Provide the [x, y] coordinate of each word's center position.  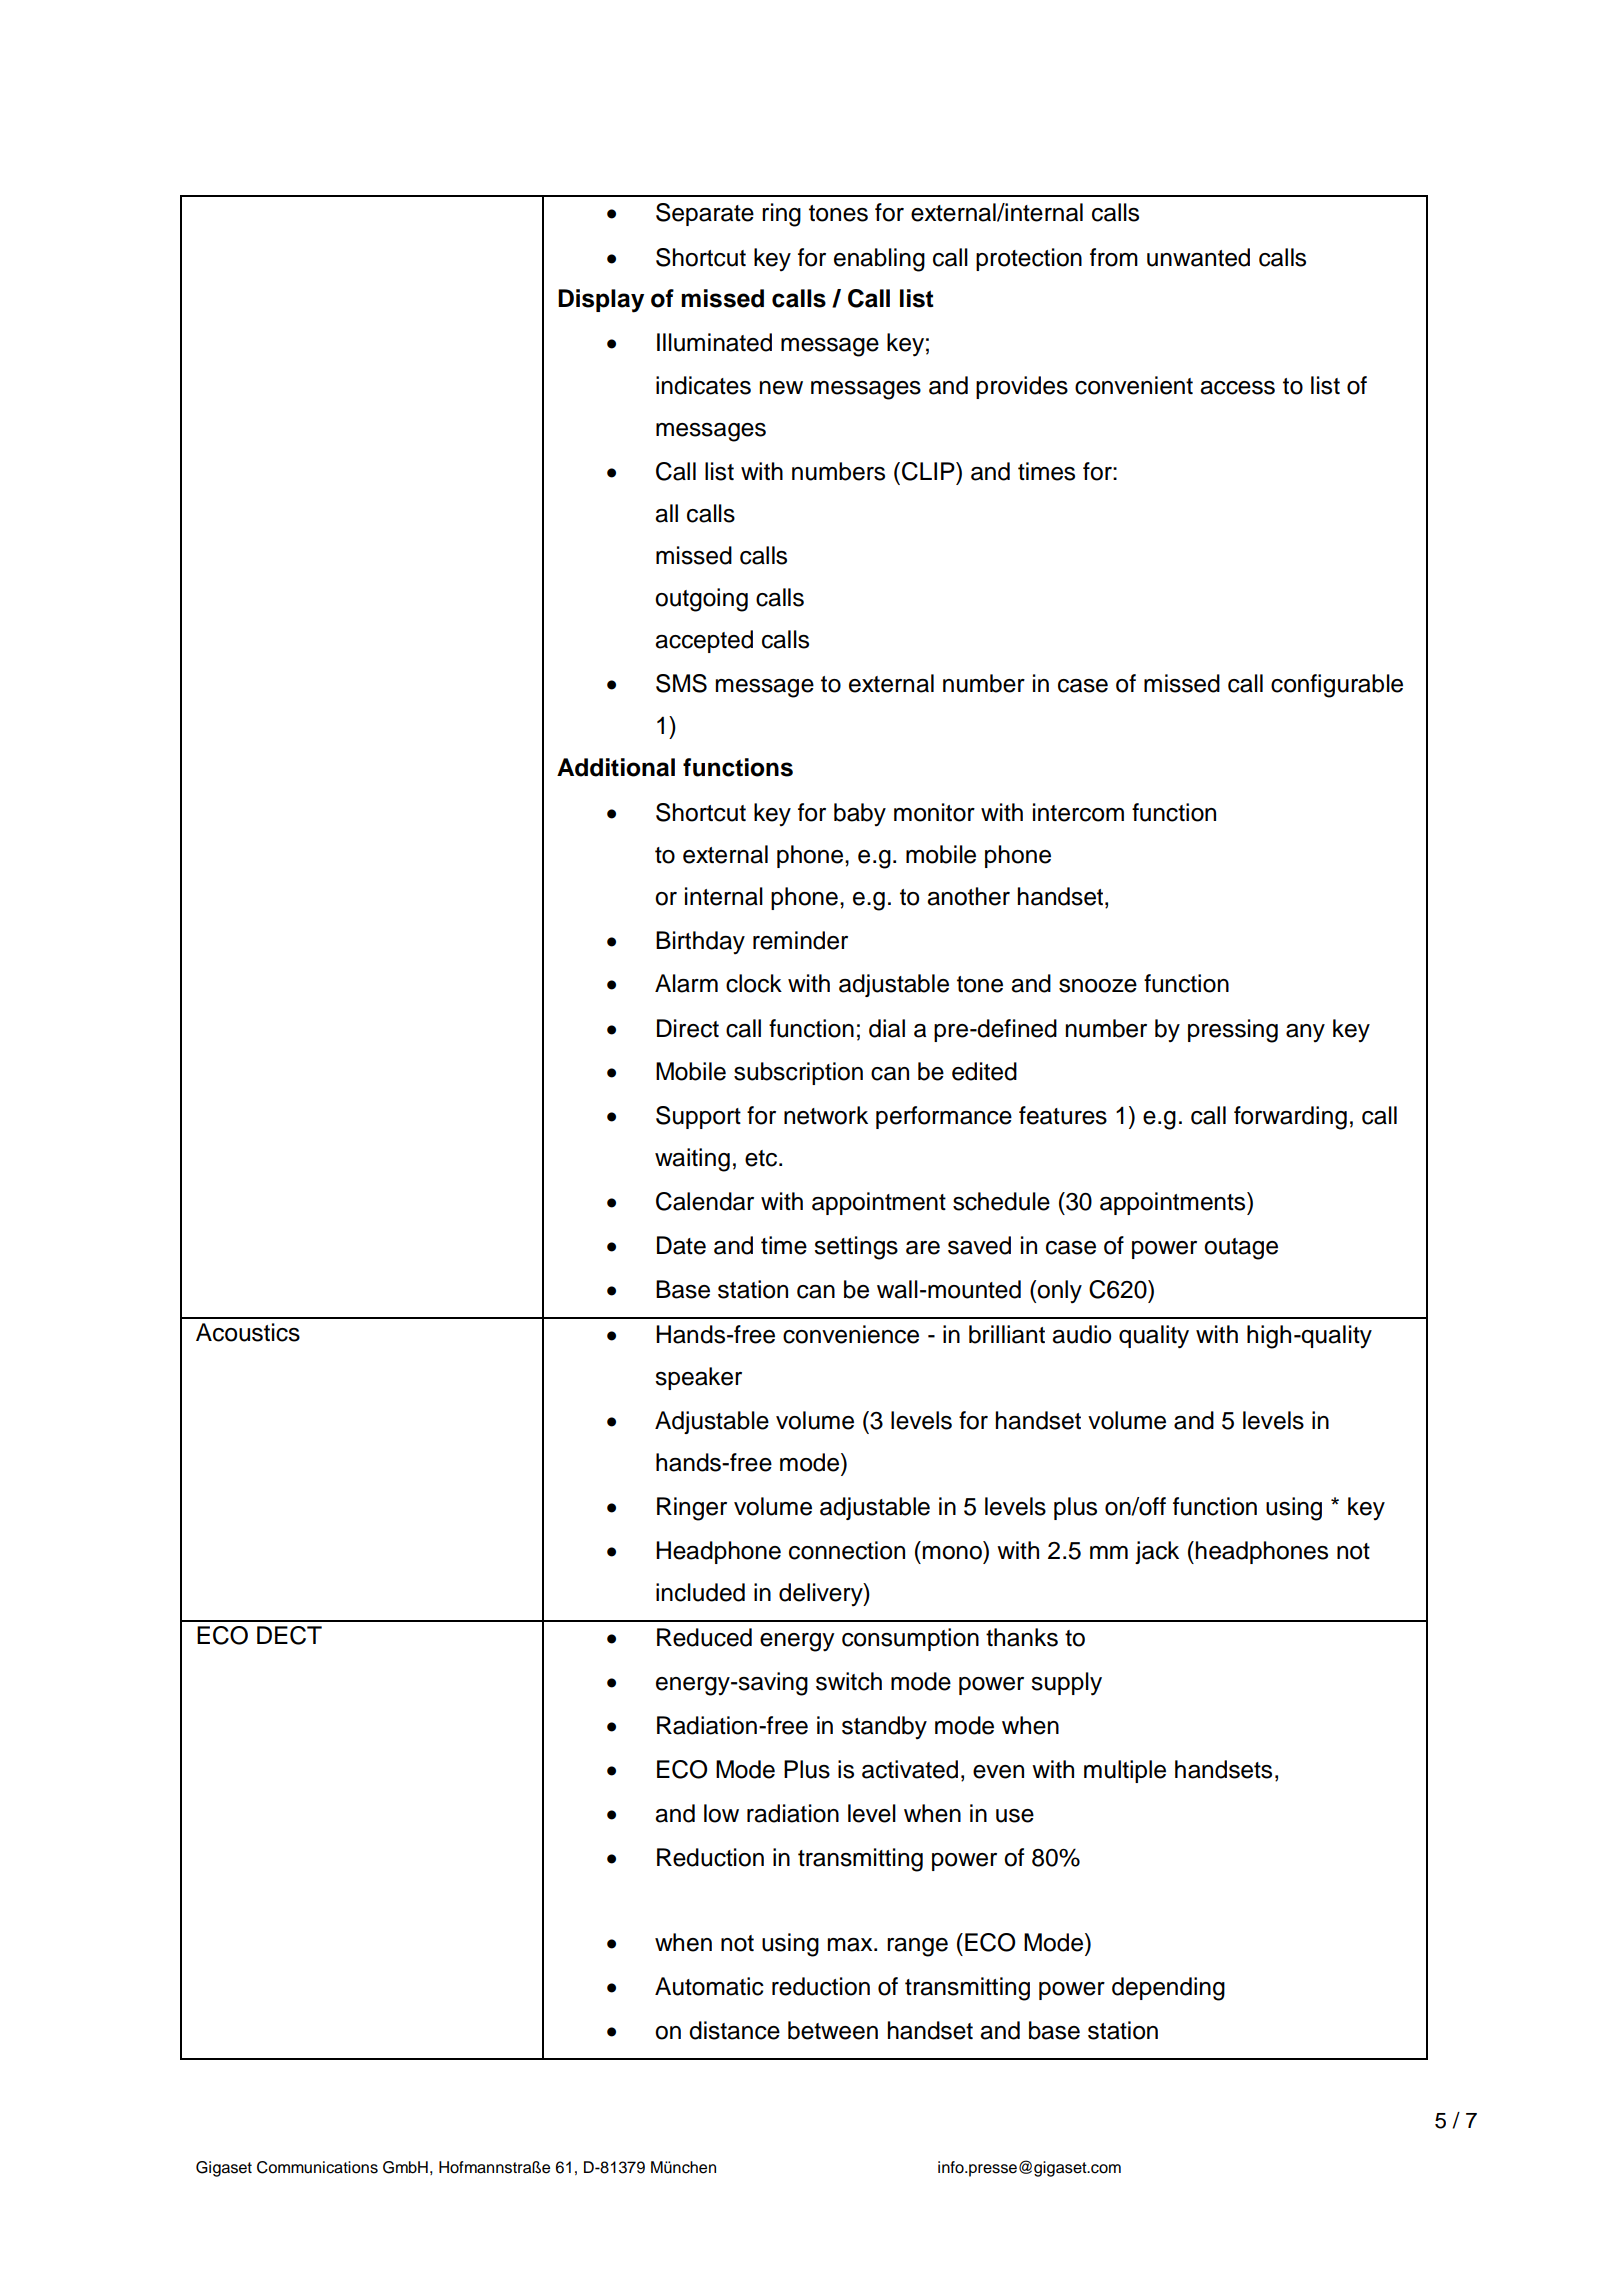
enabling [879, 260]
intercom [1078, 812]
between [833, 2030]
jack [1157, 1552]
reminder [800, 940]
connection [847, 1550]
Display [601, 301]
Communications [317, 2167]
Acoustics [248, 1332]
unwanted [1198, 257]
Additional [616, 767]
